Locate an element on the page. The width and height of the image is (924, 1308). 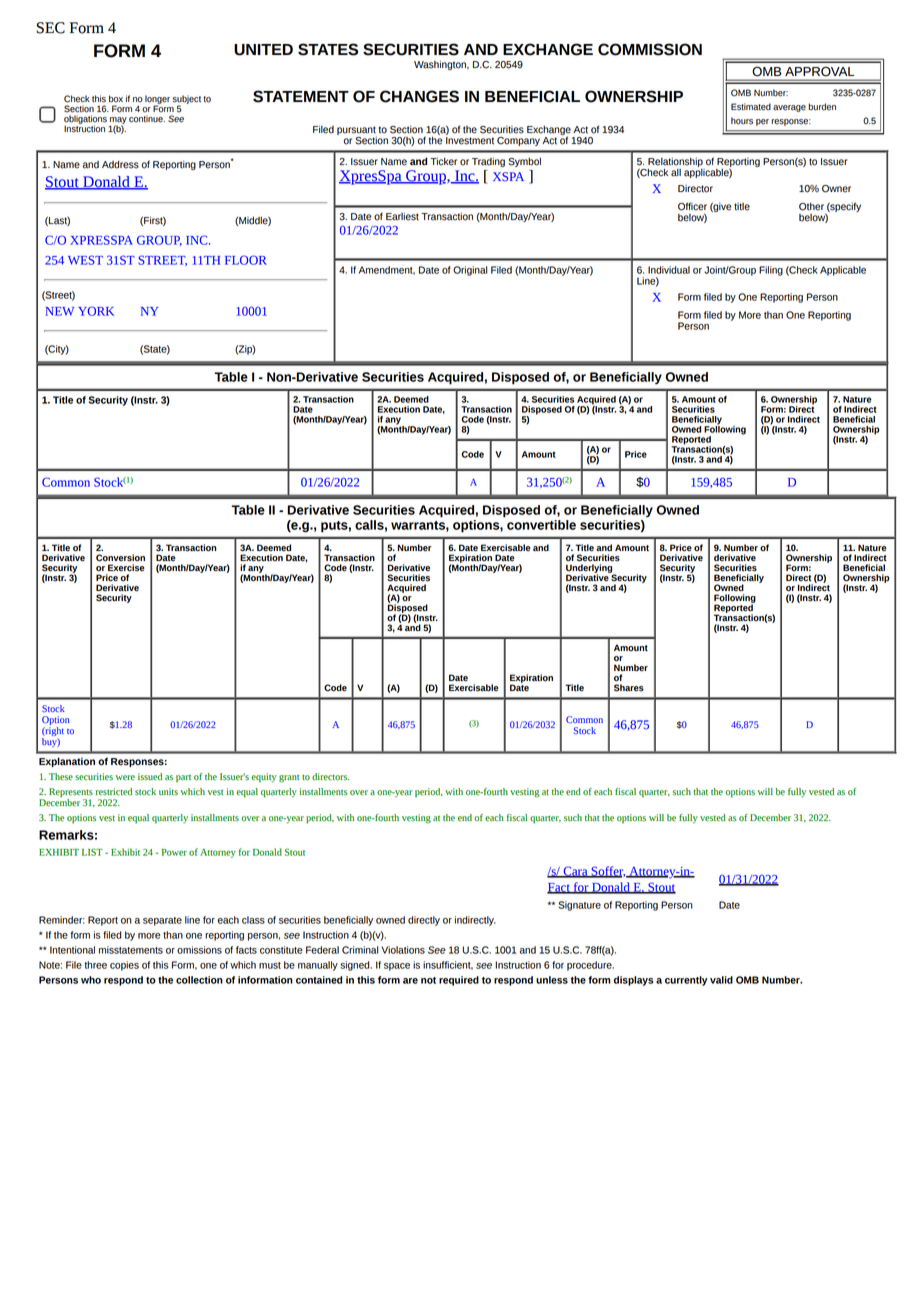
Original is located at coordinates (470, 271).
